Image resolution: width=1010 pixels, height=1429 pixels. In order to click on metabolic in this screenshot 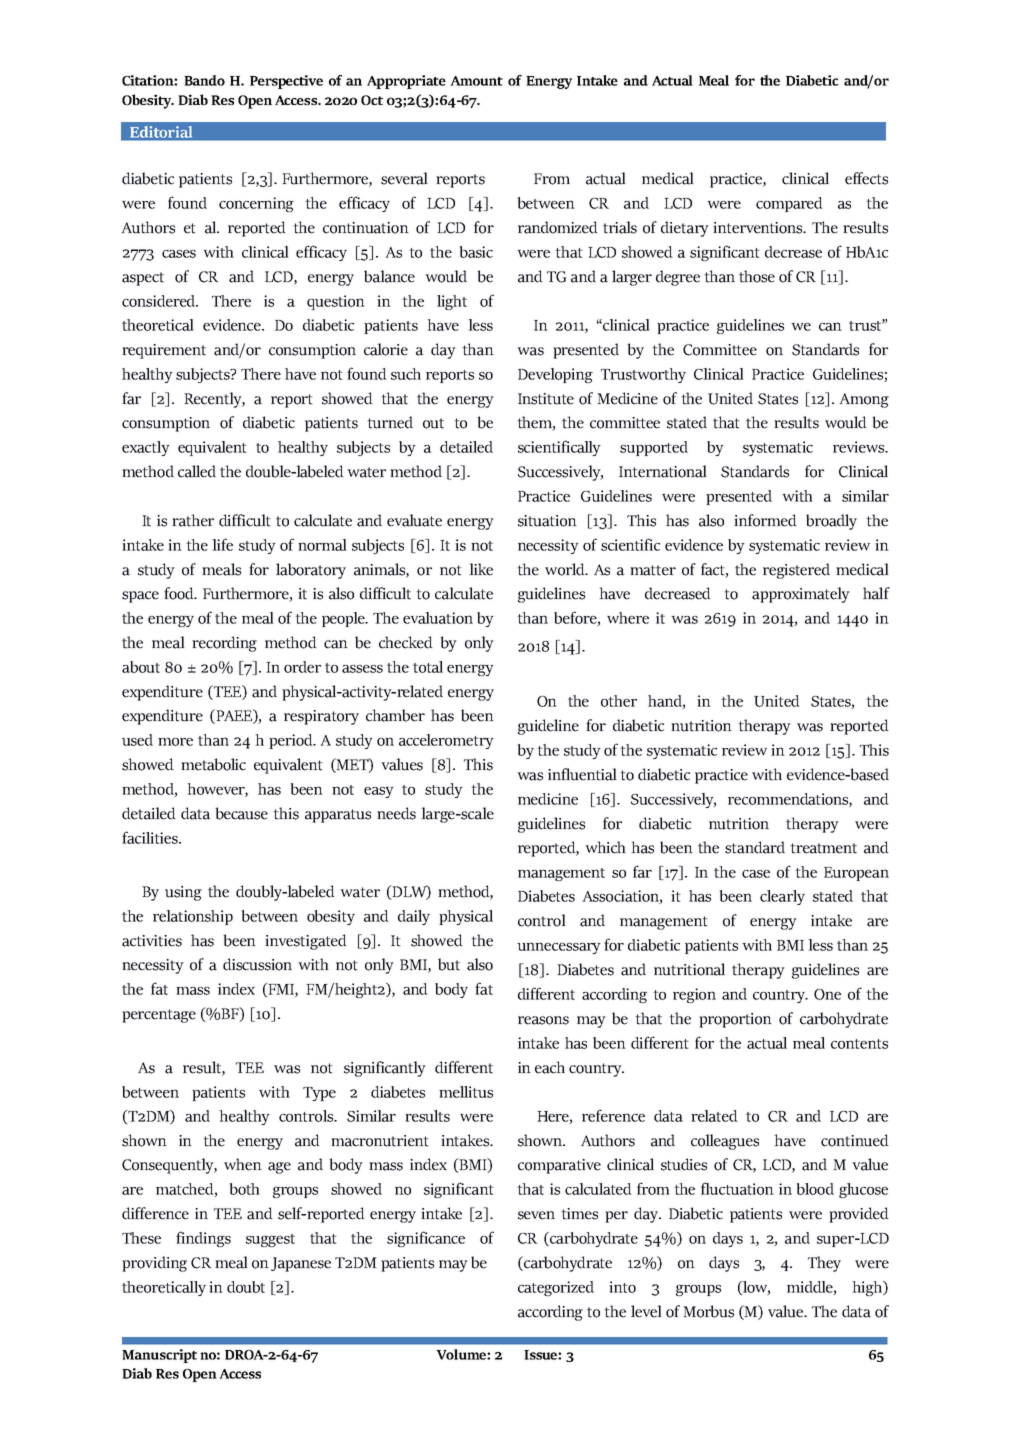, I will do `click(213, 764)`.
